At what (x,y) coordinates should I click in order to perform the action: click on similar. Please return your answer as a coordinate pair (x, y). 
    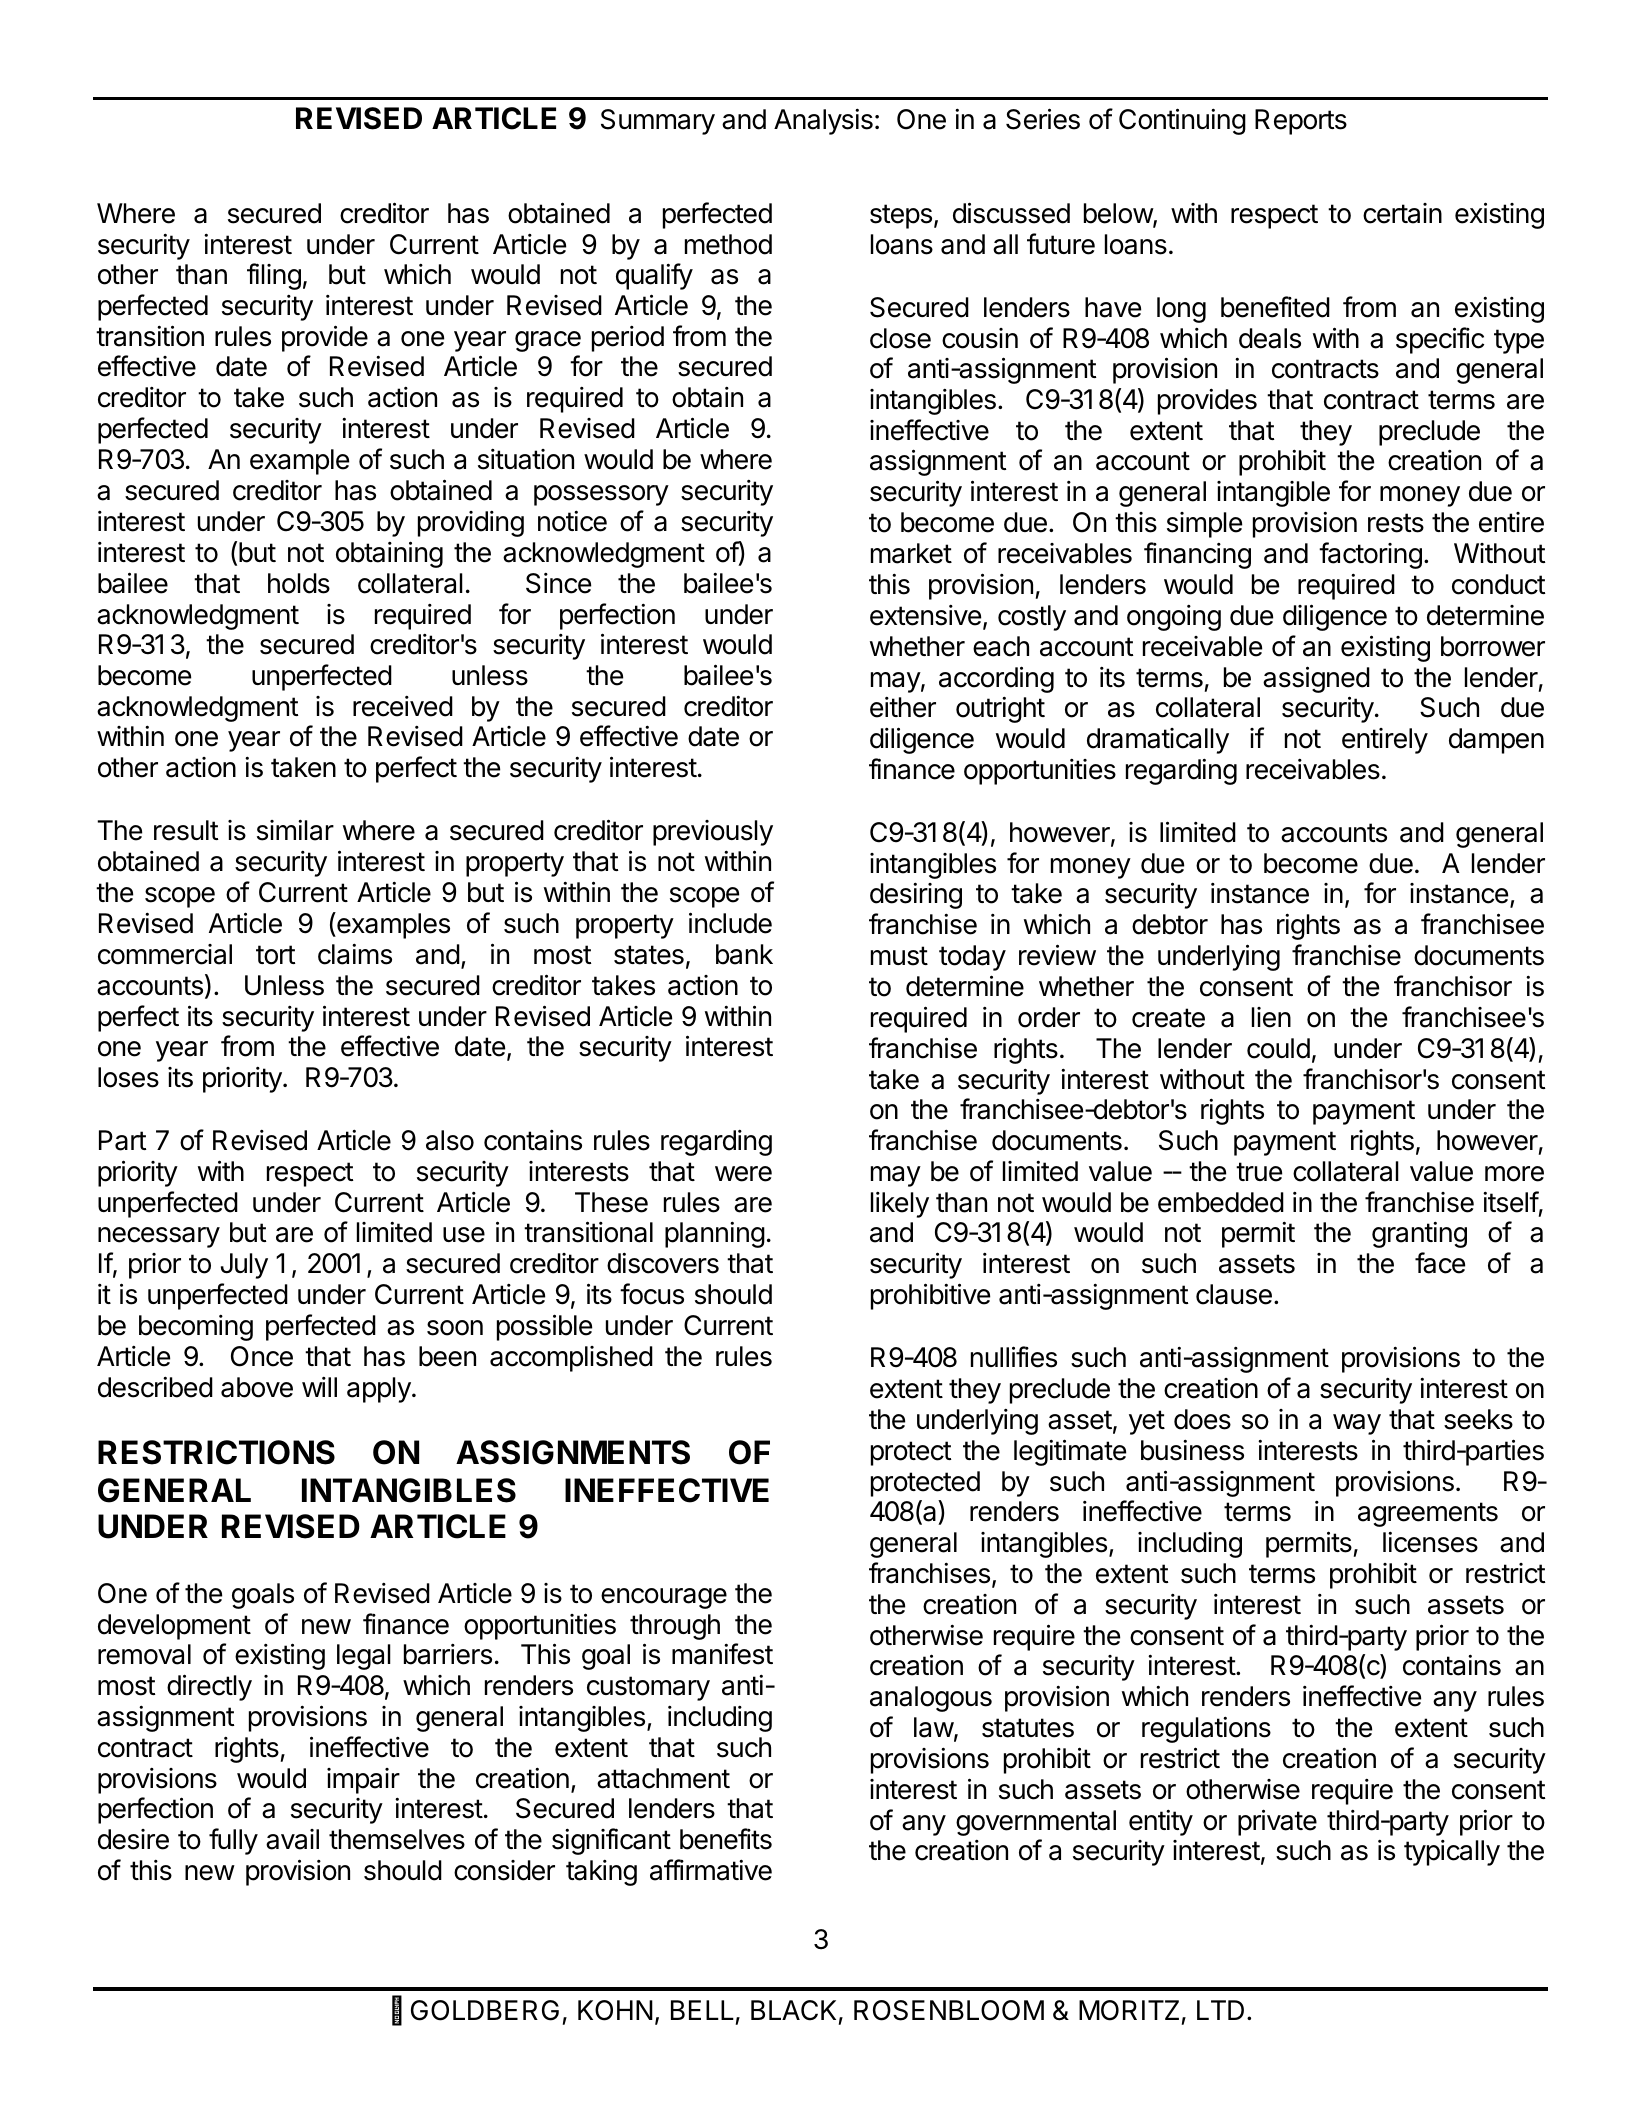
    Looking at the image, I should click on (295, 830).
